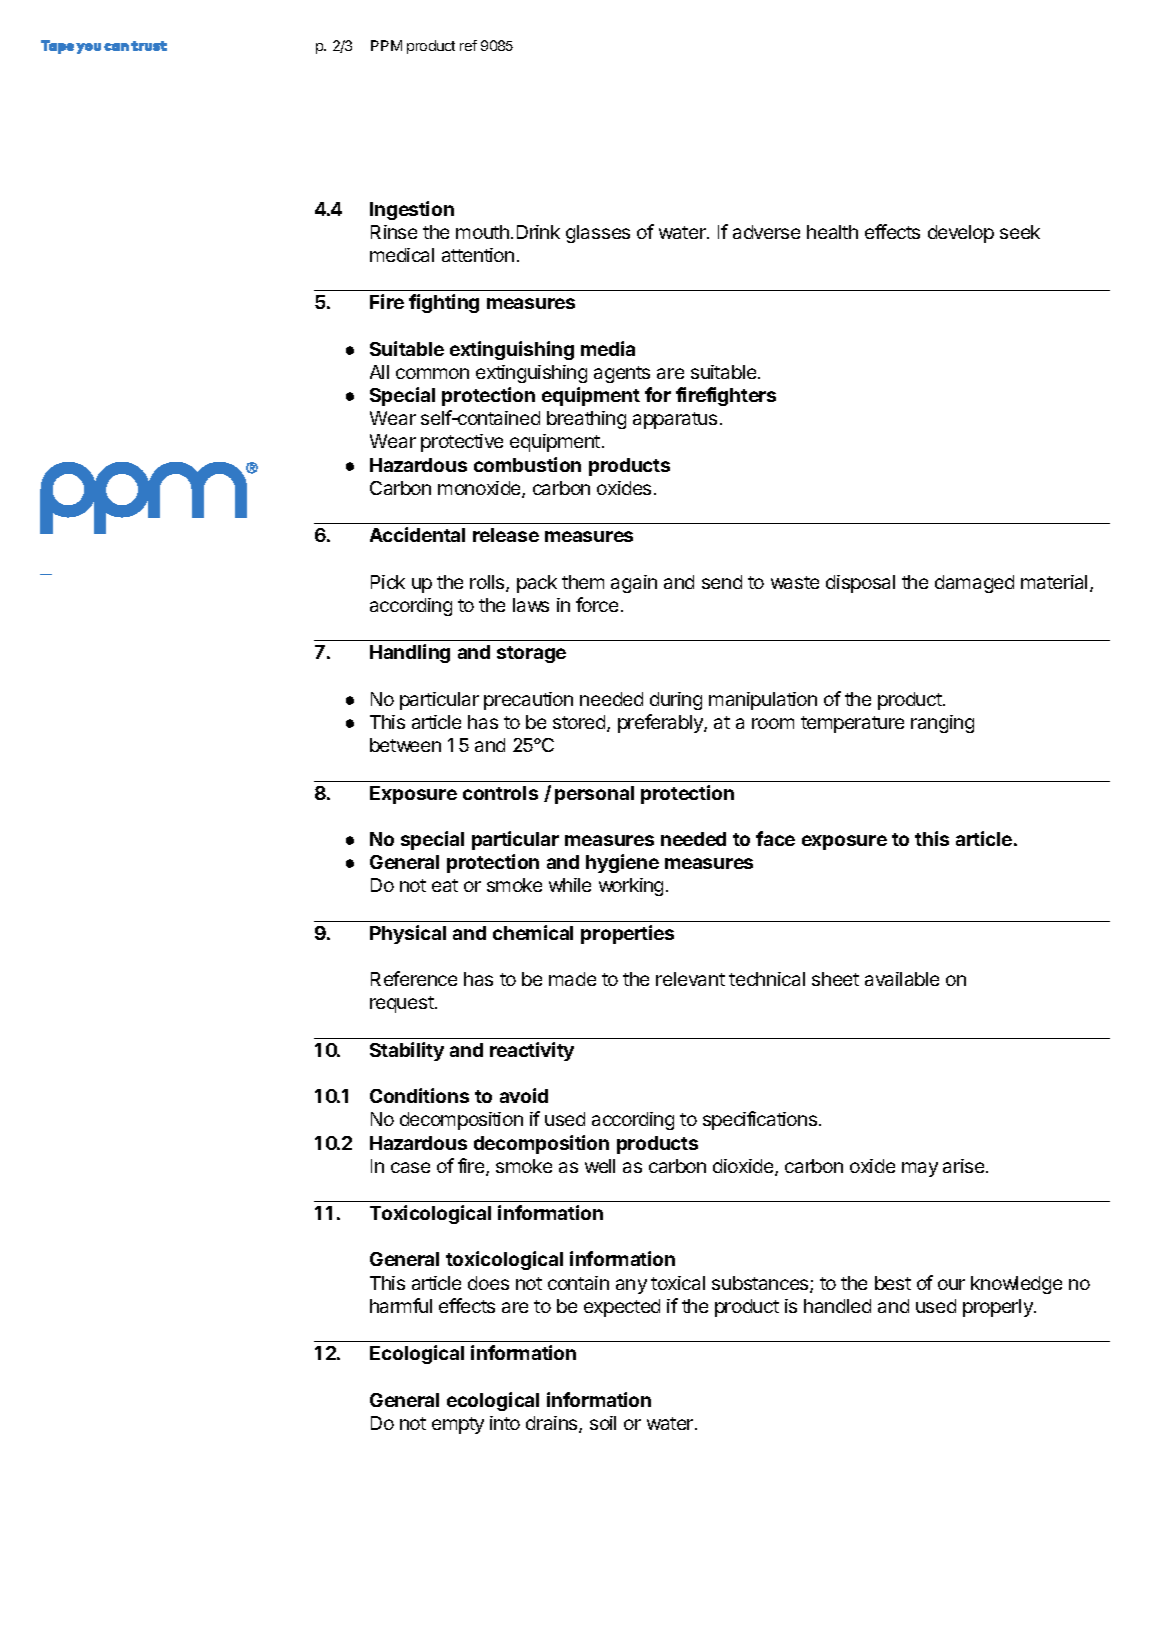  I want to click on substances, so click(761, 1284).
